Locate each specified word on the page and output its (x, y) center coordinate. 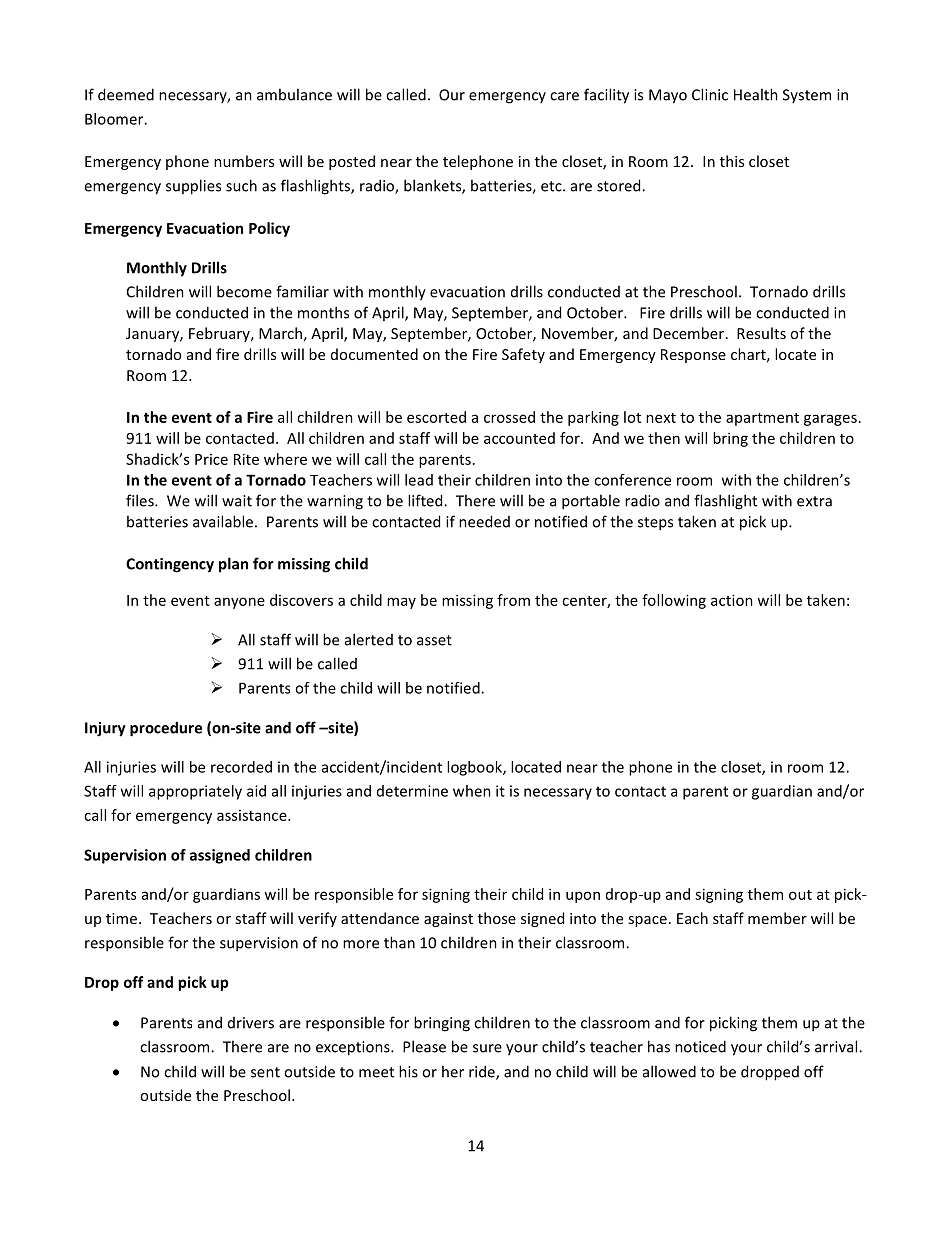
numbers (244, 161)
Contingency (170, 565)
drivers (251, 1023)
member (777, 918)
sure (487, 1048)
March (280, 333)
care (564, 96)
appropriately (195, 792)
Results (761, 333)
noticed (700, 1046)
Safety (523, 355)
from (513, 600)
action (732, 600)
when (472, 791)
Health (756, 94)
